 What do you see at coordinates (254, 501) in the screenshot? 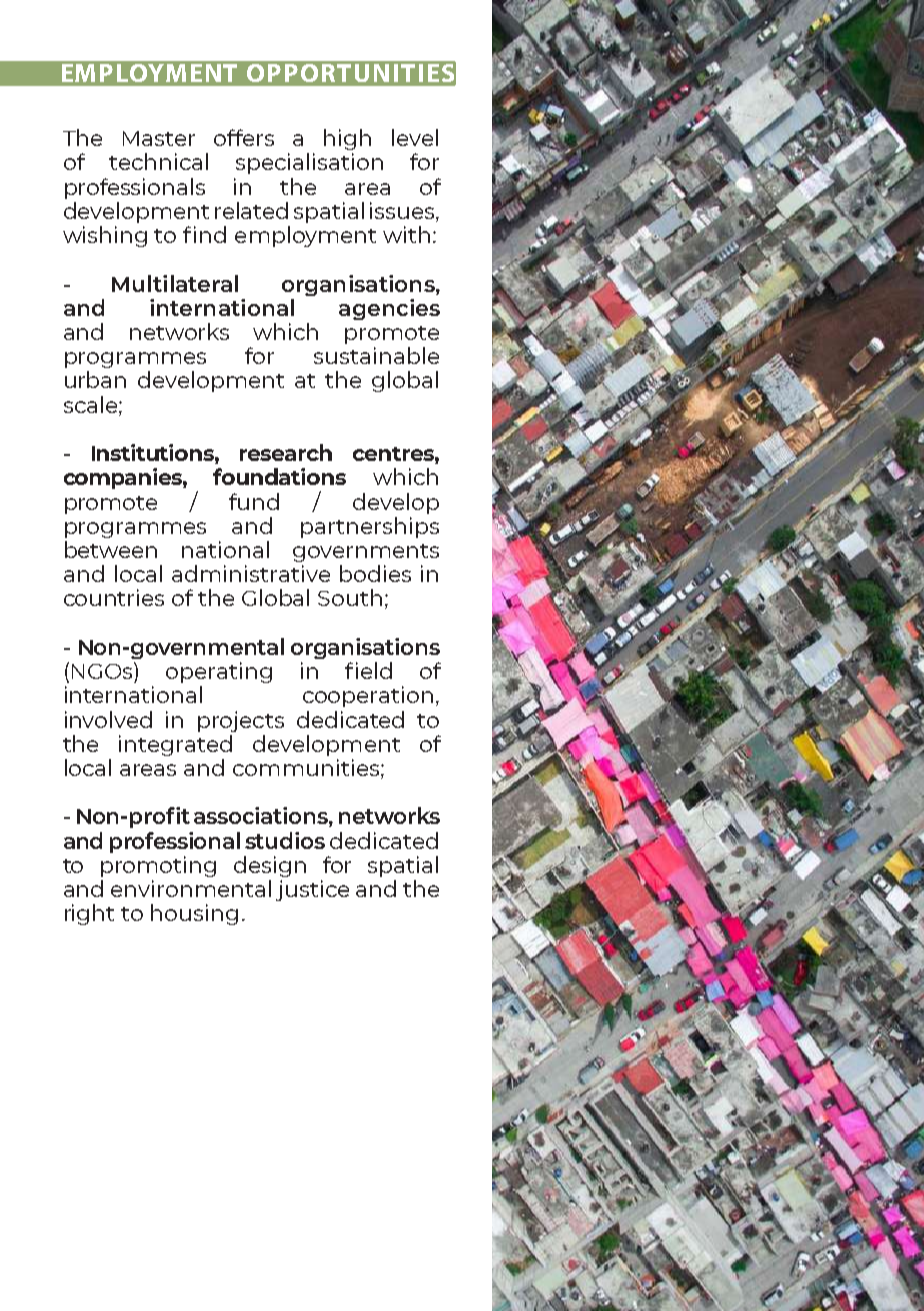
I see `fund` at bounding box center [254, 501].
